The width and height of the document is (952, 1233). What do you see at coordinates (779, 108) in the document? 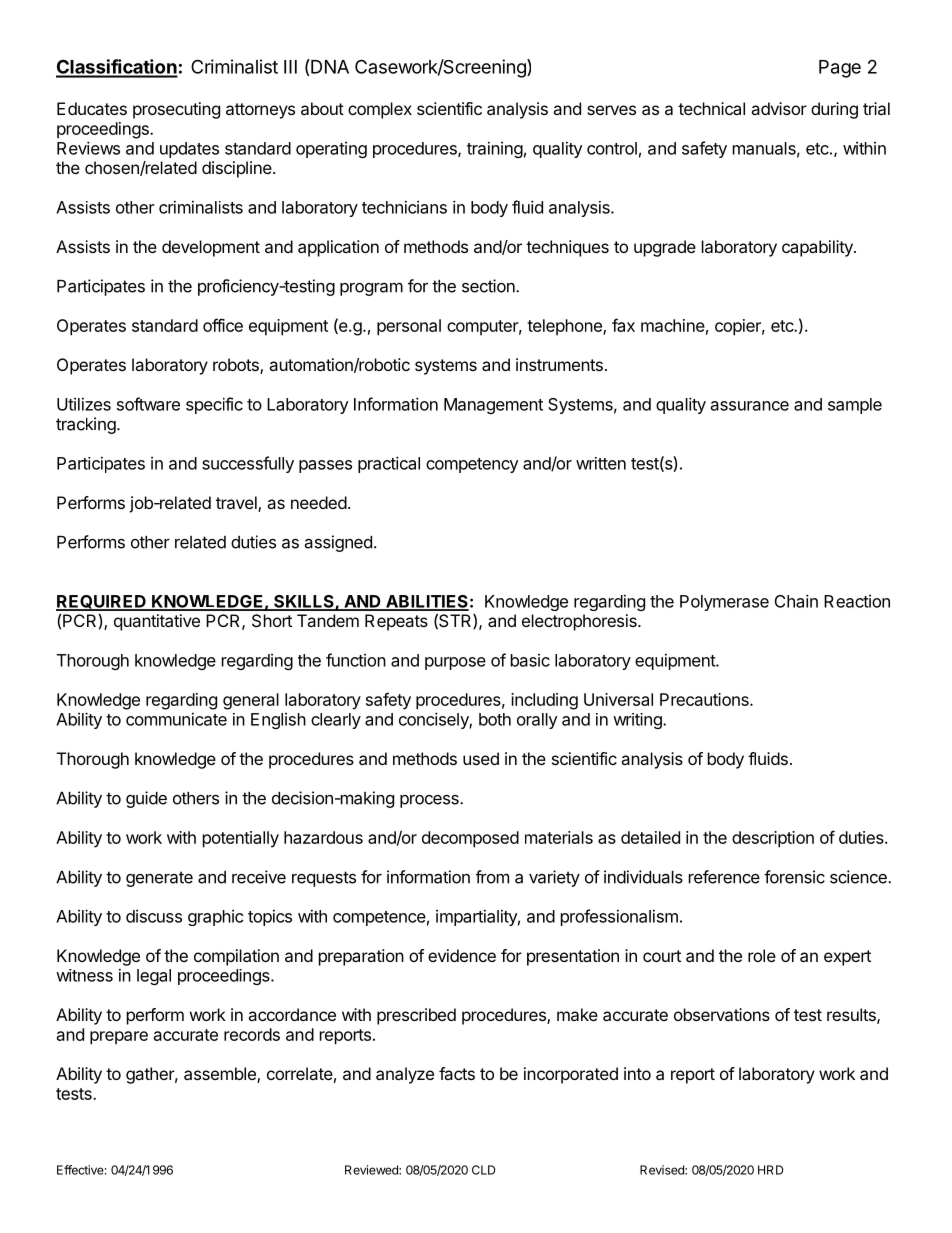
I see `advisor` at bounding box center [779, 108].
